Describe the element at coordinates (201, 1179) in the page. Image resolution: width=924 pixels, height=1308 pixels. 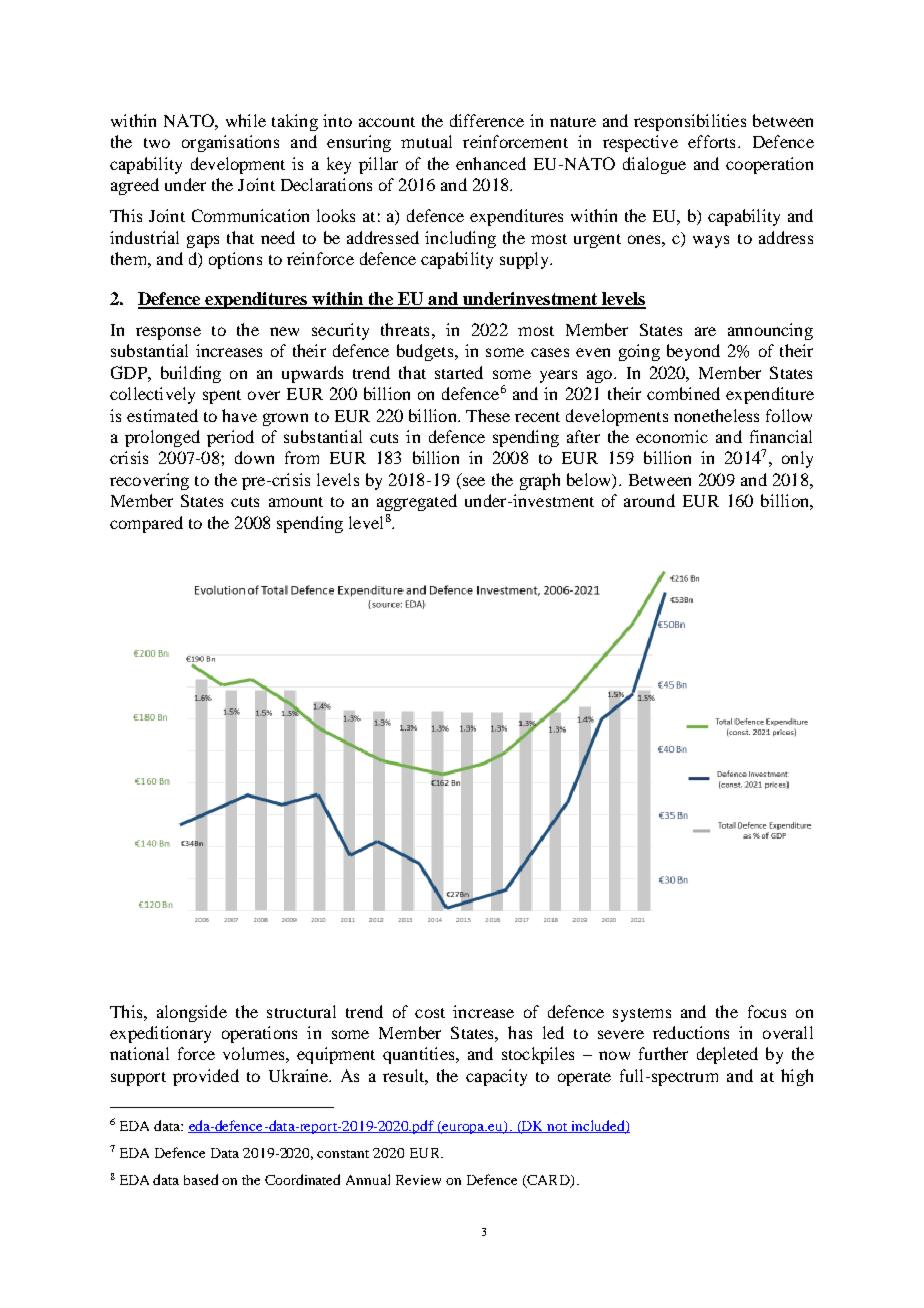
I see `based` at that location.
